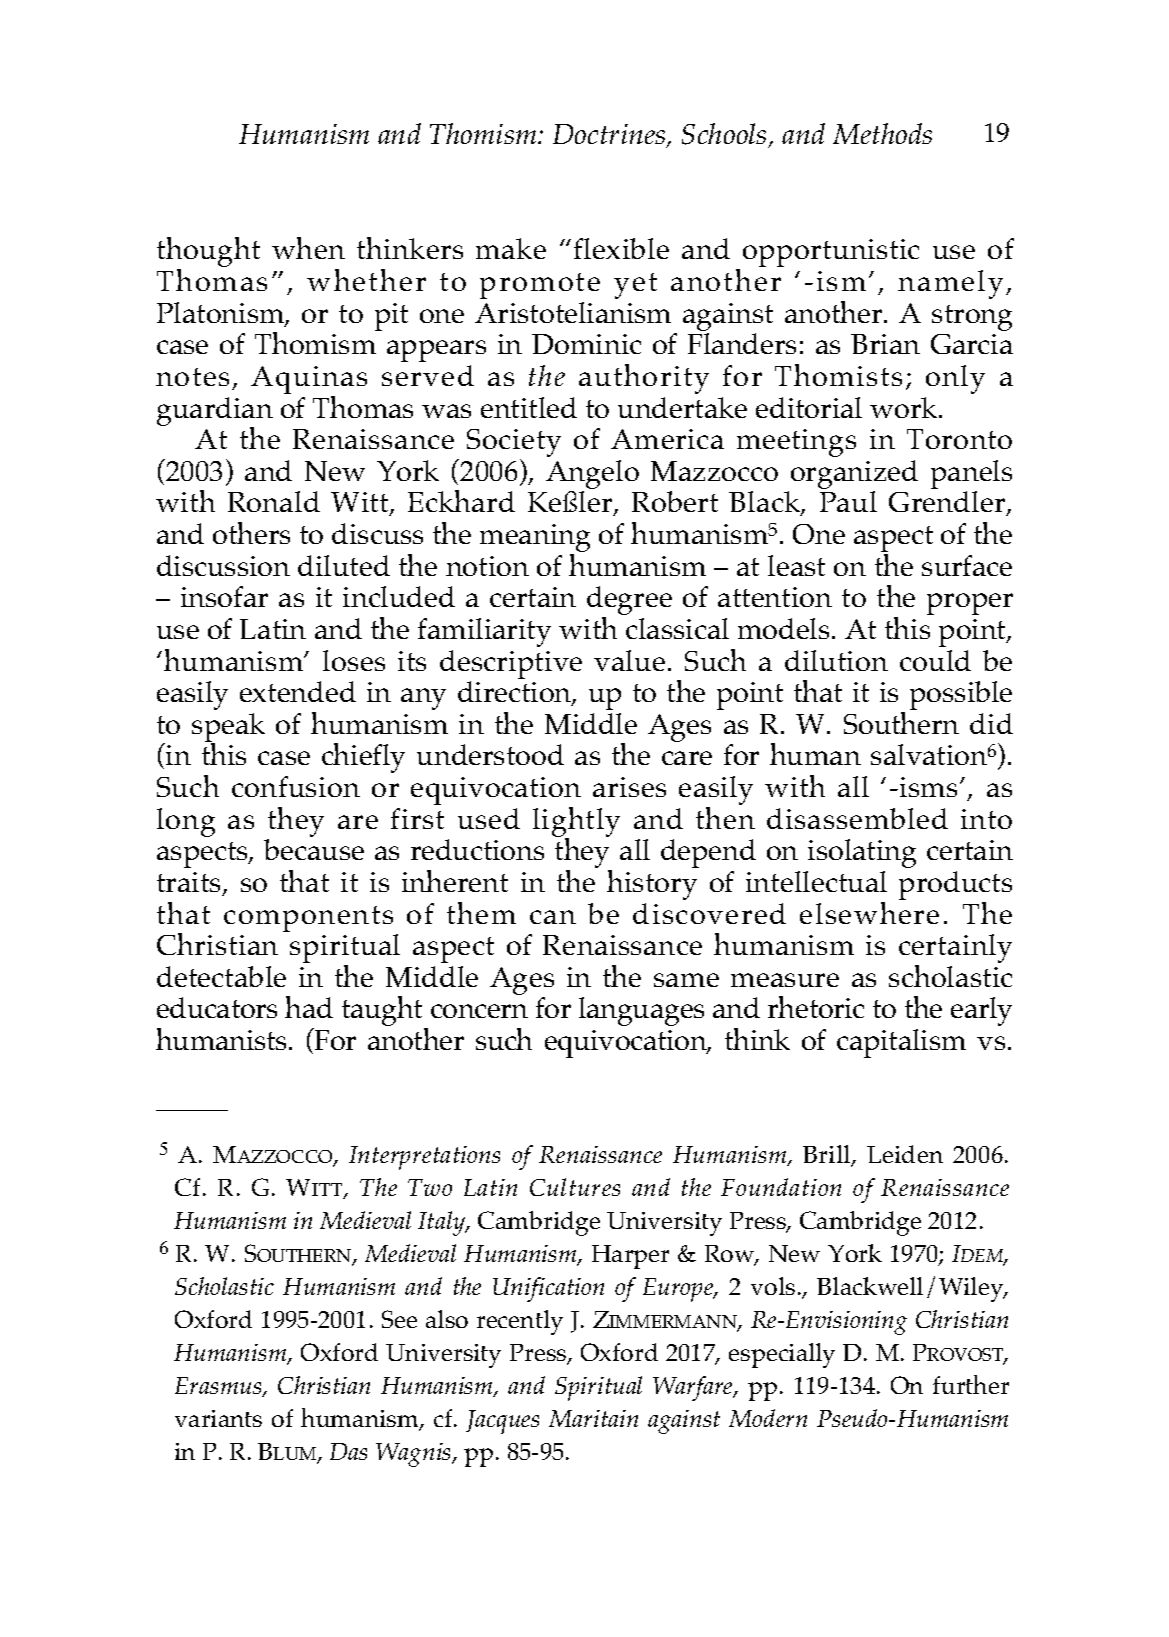 The width and height of the screenshot is (1169, 1637). I want to click on variants, so click(218, 1418).
